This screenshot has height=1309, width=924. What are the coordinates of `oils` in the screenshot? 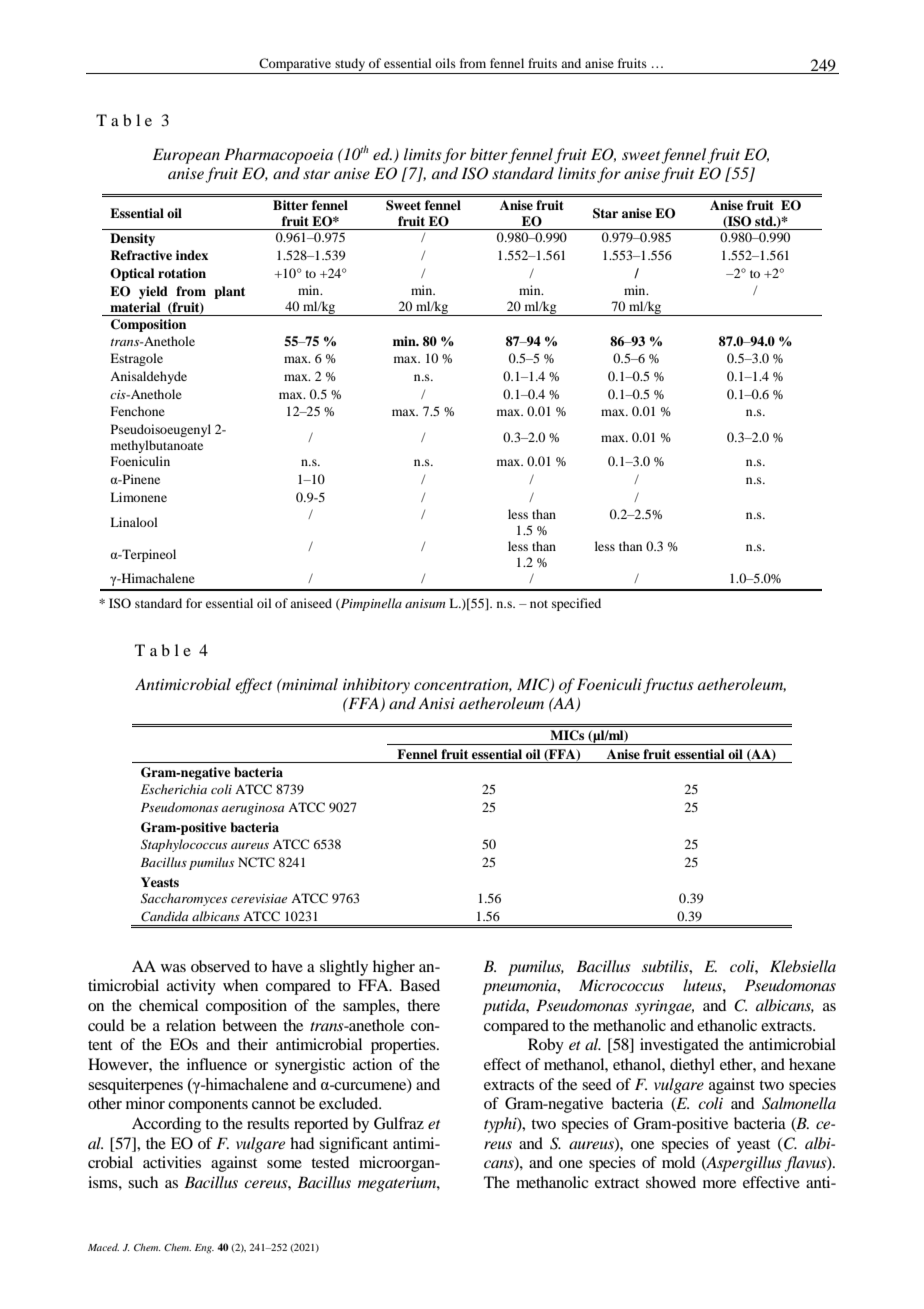 It's located at (445, 63).
